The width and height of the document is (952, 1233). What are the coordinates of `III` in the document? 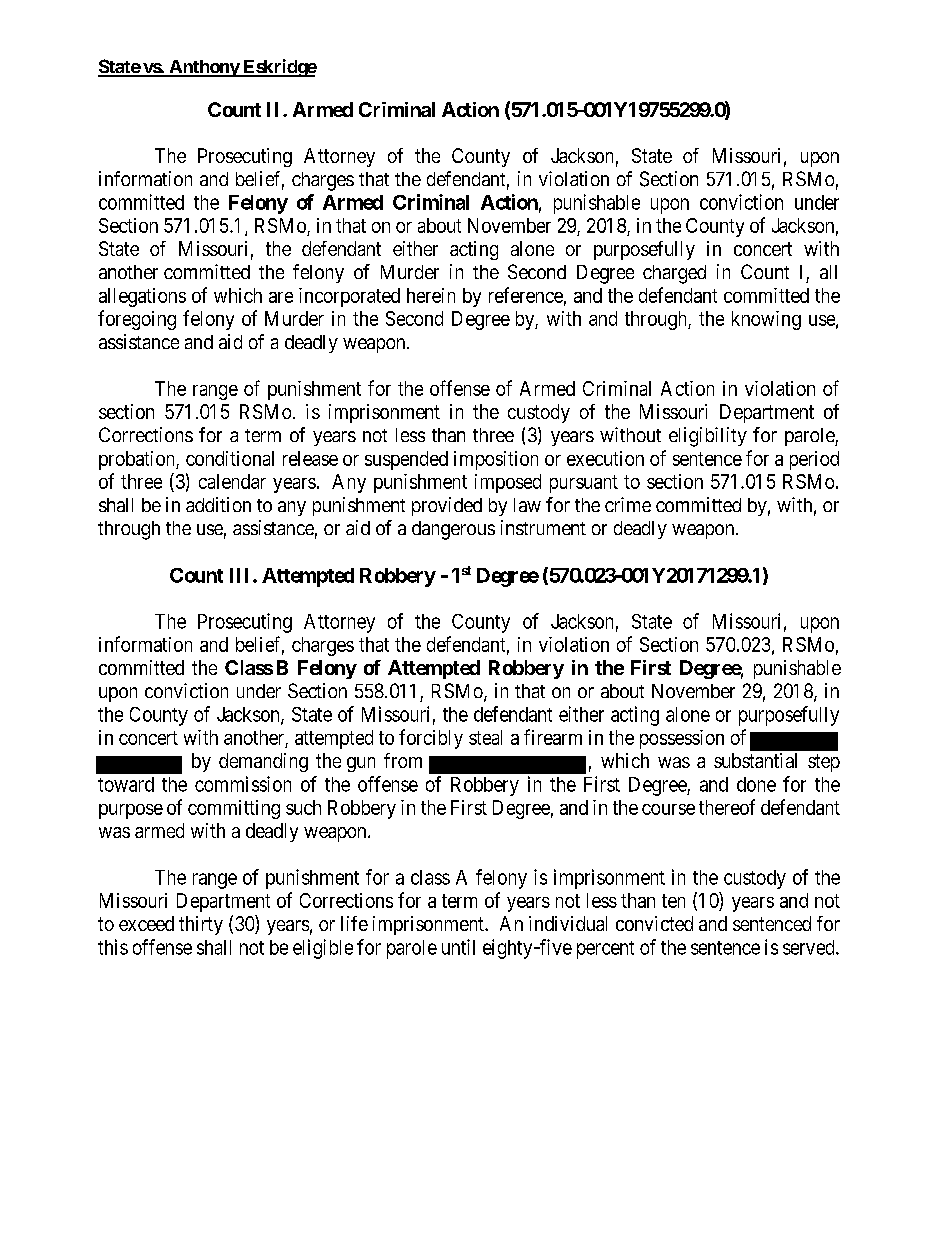 It's located at (242, 575).
